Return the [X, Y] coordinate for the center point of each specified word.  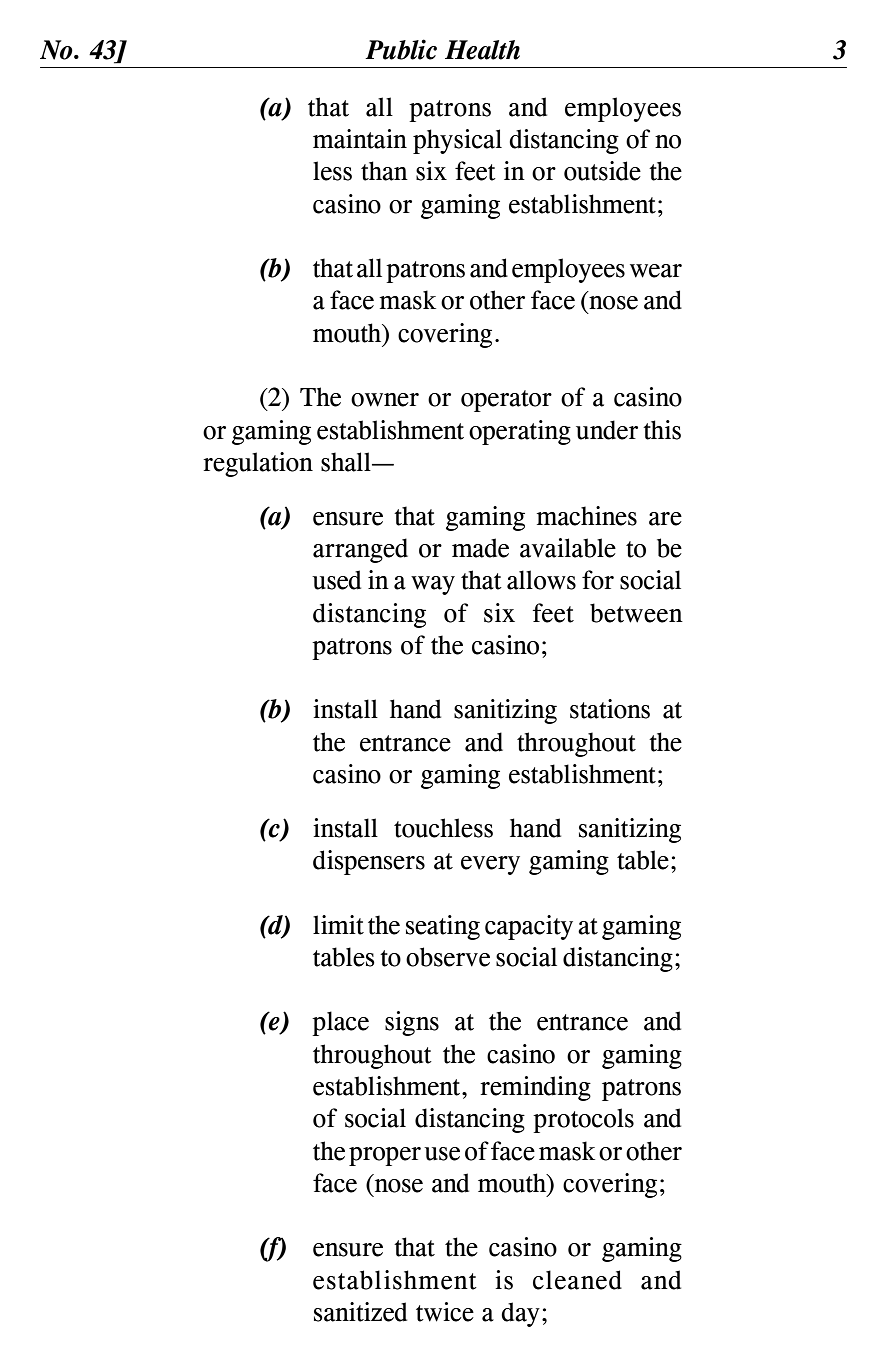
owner [385, 400]
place [340, 1023]
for [598, 580]
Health [482, 50]
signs [412, 1023]
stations [610, 709]
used [336, 580]
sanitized [360, 1312]
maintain [360, 139]
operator [506, 401]
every [490, 865]
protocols [583, 1120]
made [480, 548]
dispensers [369, 862]
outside [602, 171]
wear [656, 271]
